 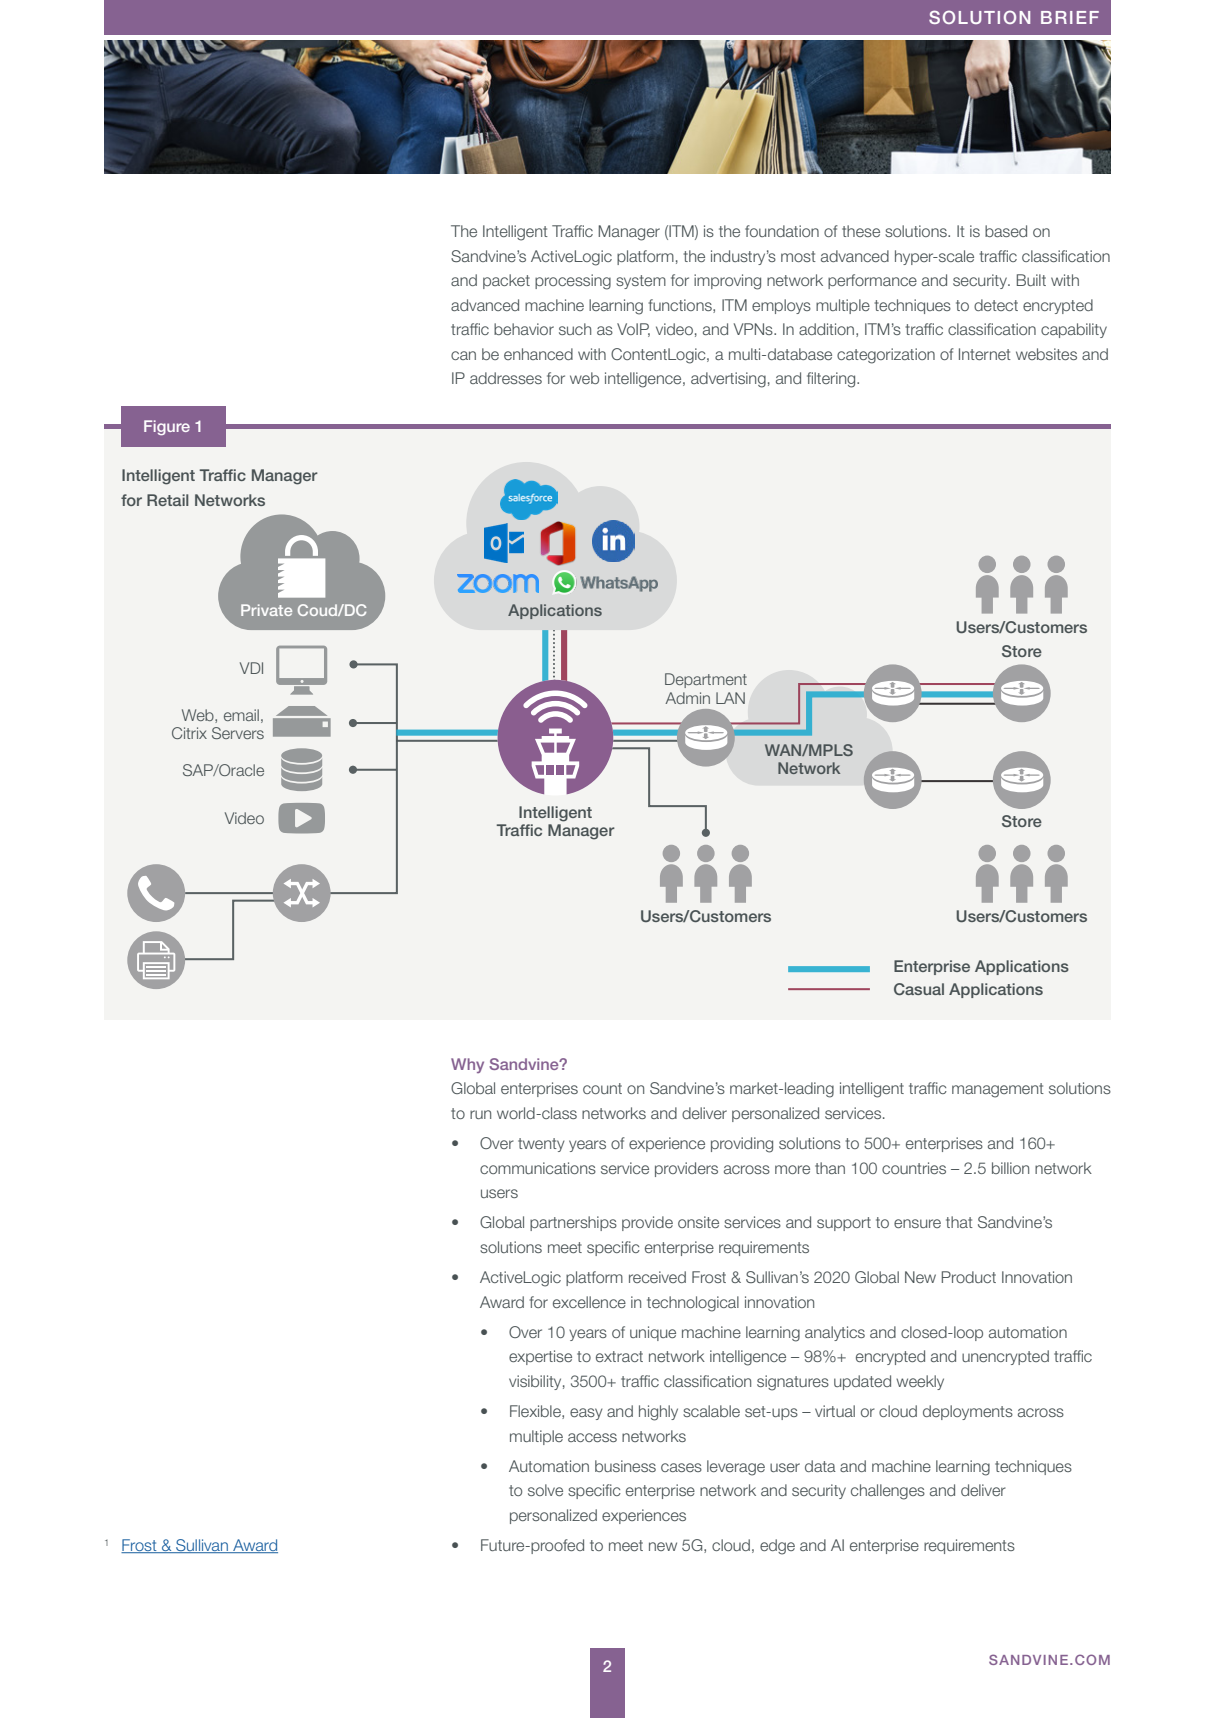 I want to click on twenty, so click(x=541, y=1145).
